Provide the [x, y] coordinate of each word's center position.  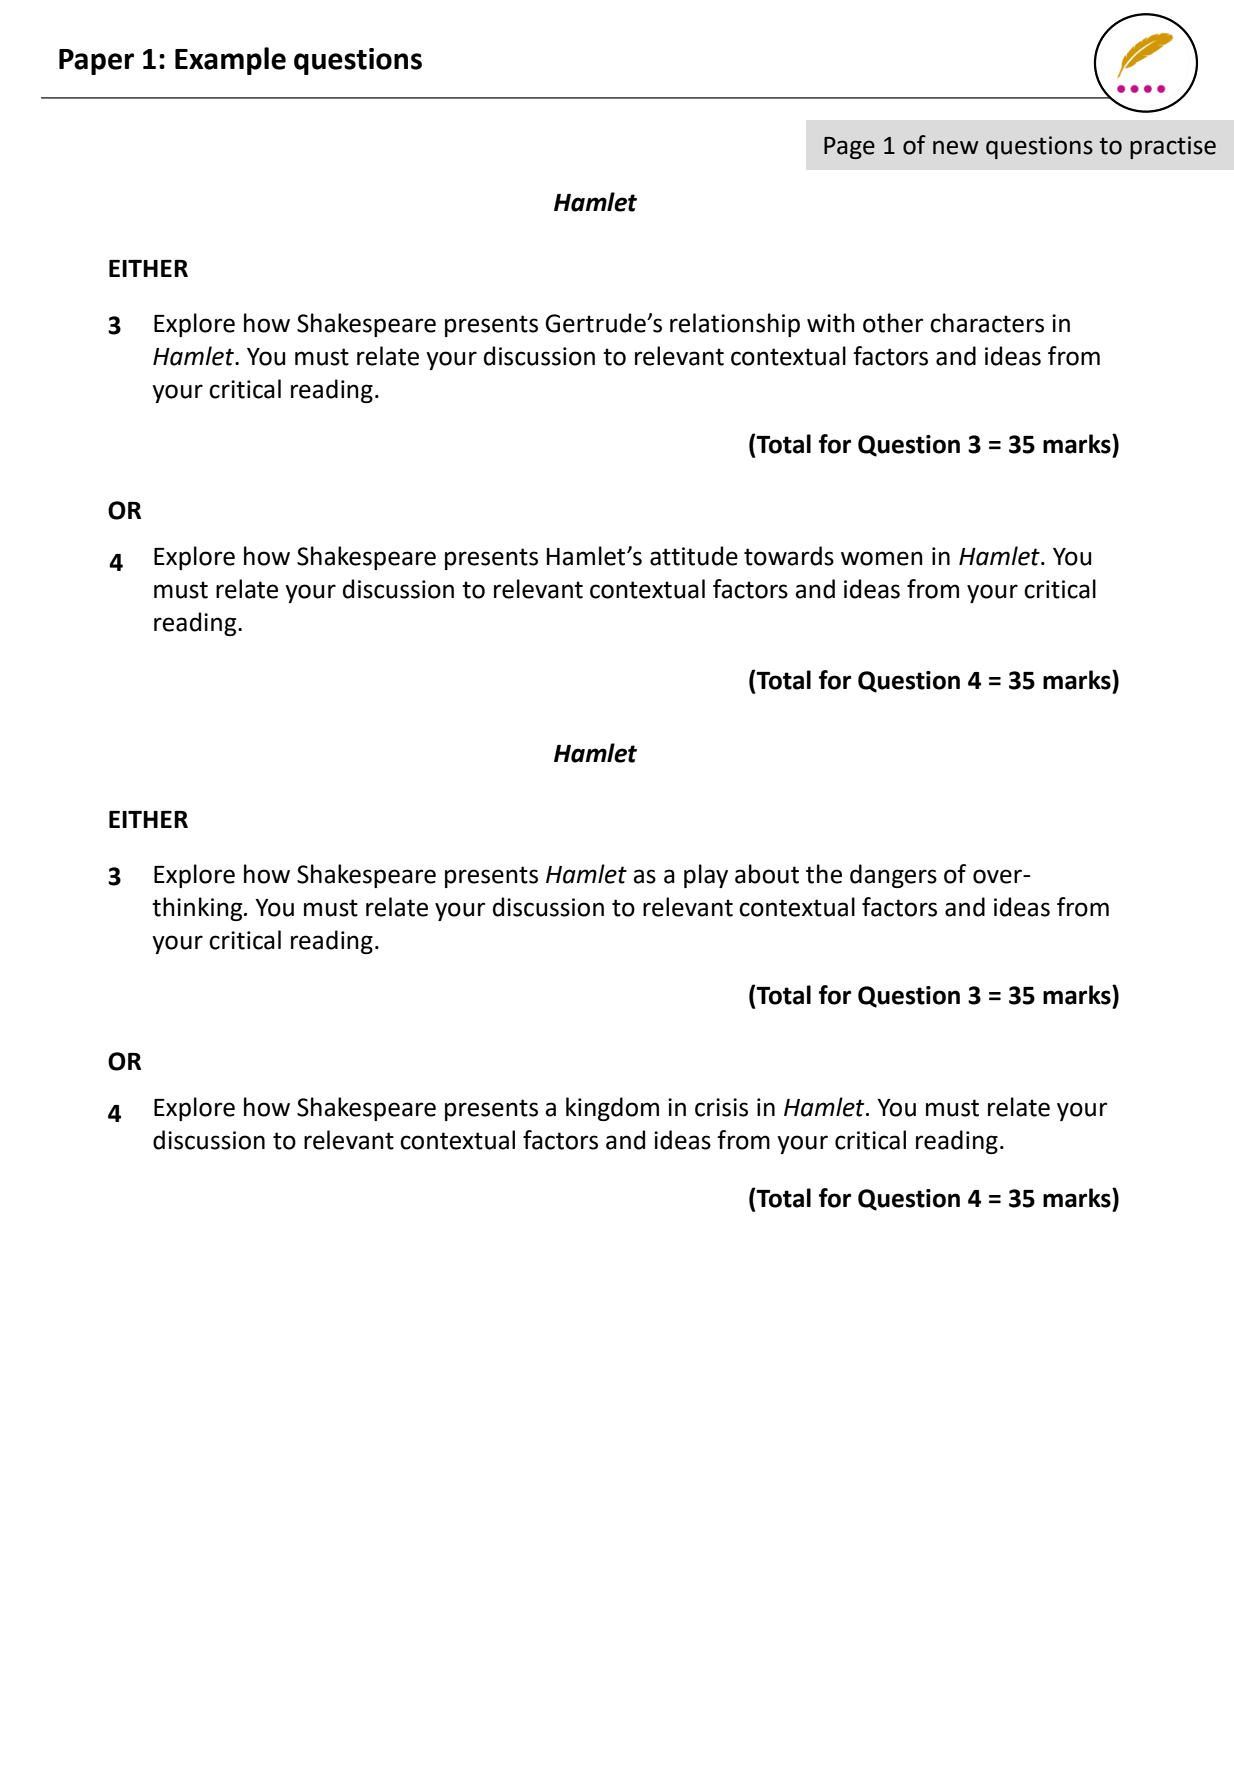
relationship [735, 325]
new [956, 147]
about [767, 874]
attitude [694, 556]
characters [987, 323]
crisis [721, 1107]
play [706, 876]
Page [849, 148]
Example [230, 61]
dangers [893, 876]
